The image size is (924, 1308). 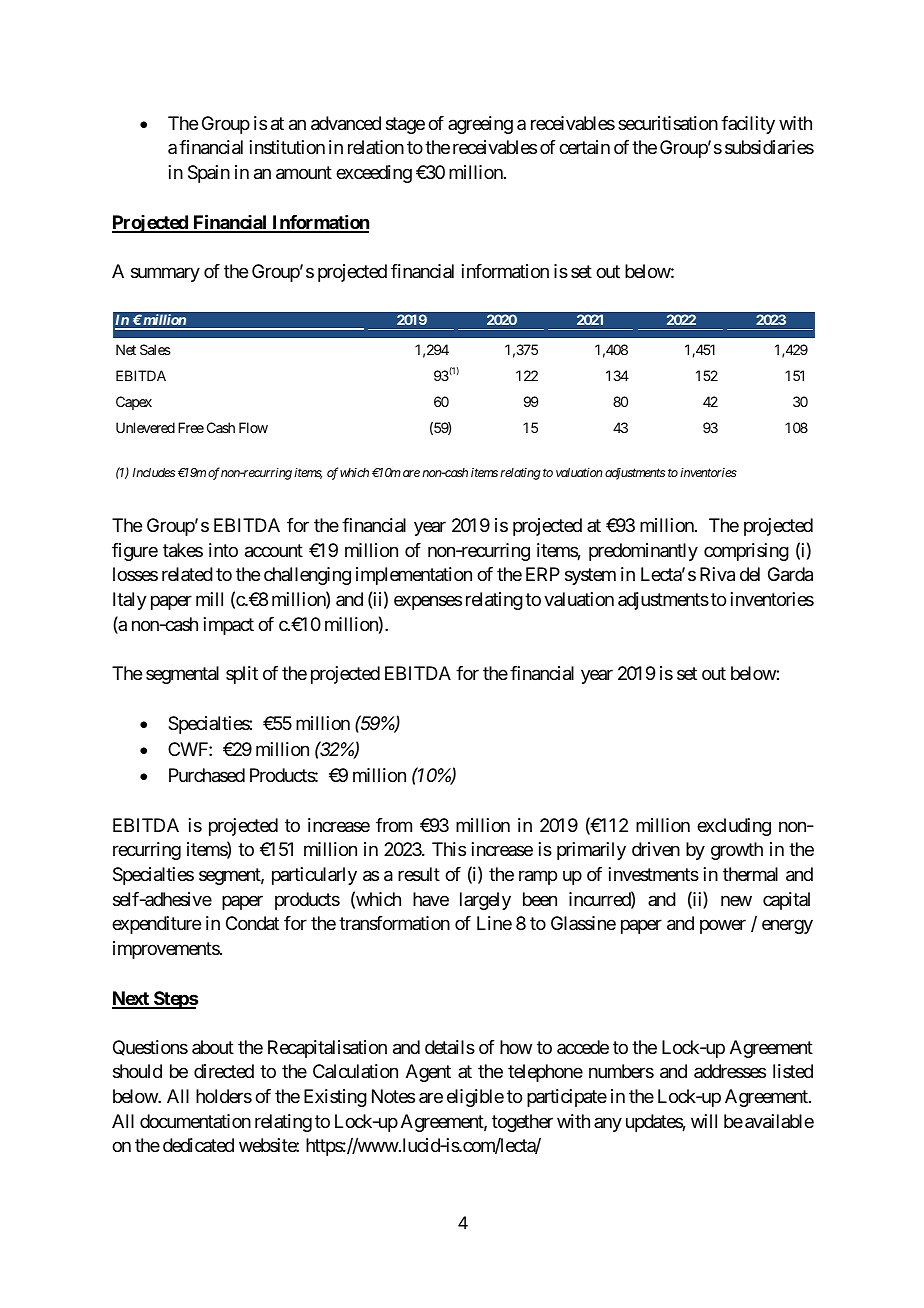 I want to click on documentation, so click(x=195, y=1121).
